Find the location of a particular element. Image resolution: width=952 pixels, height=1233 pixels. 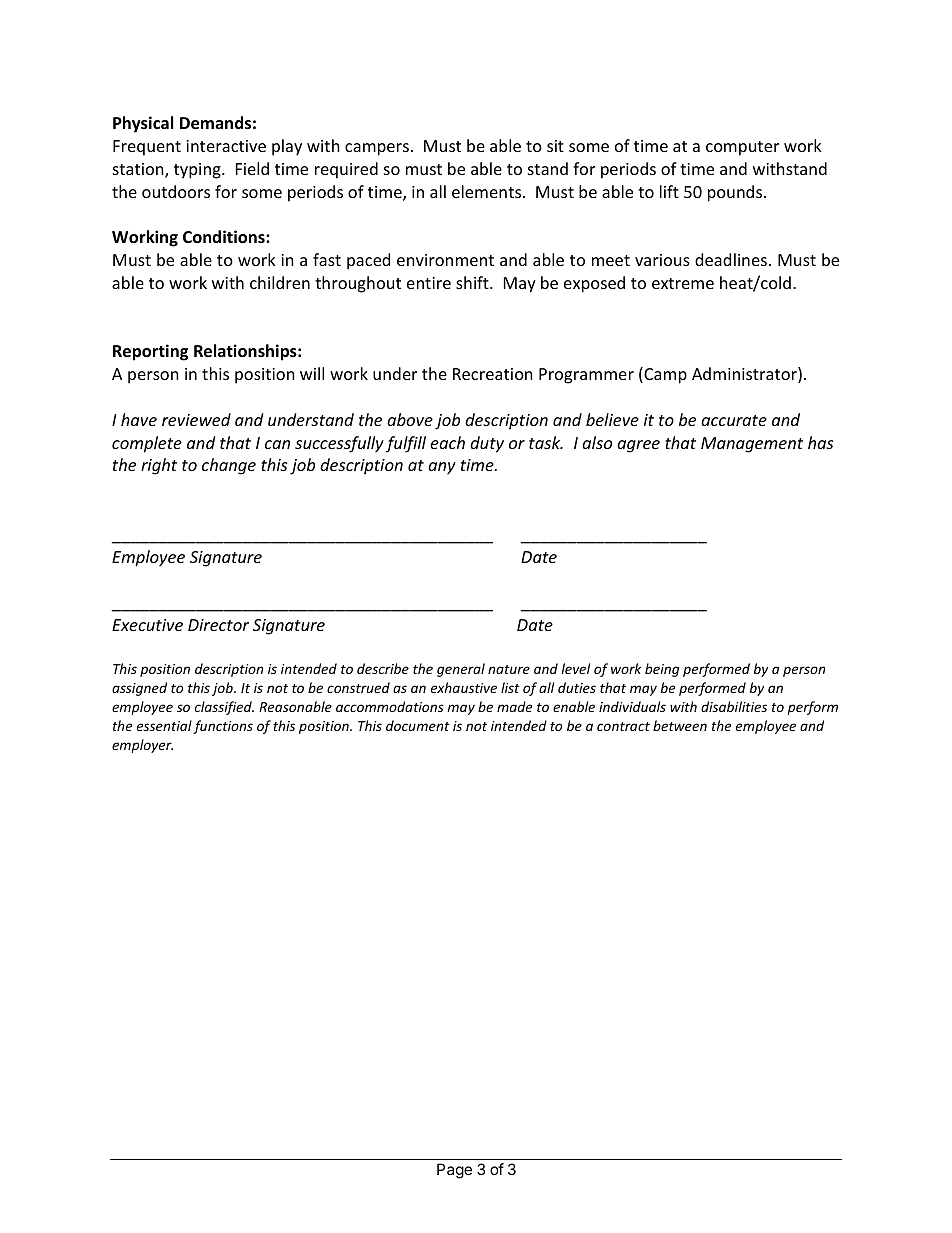

Page is located at coordinates (454, 1171).
